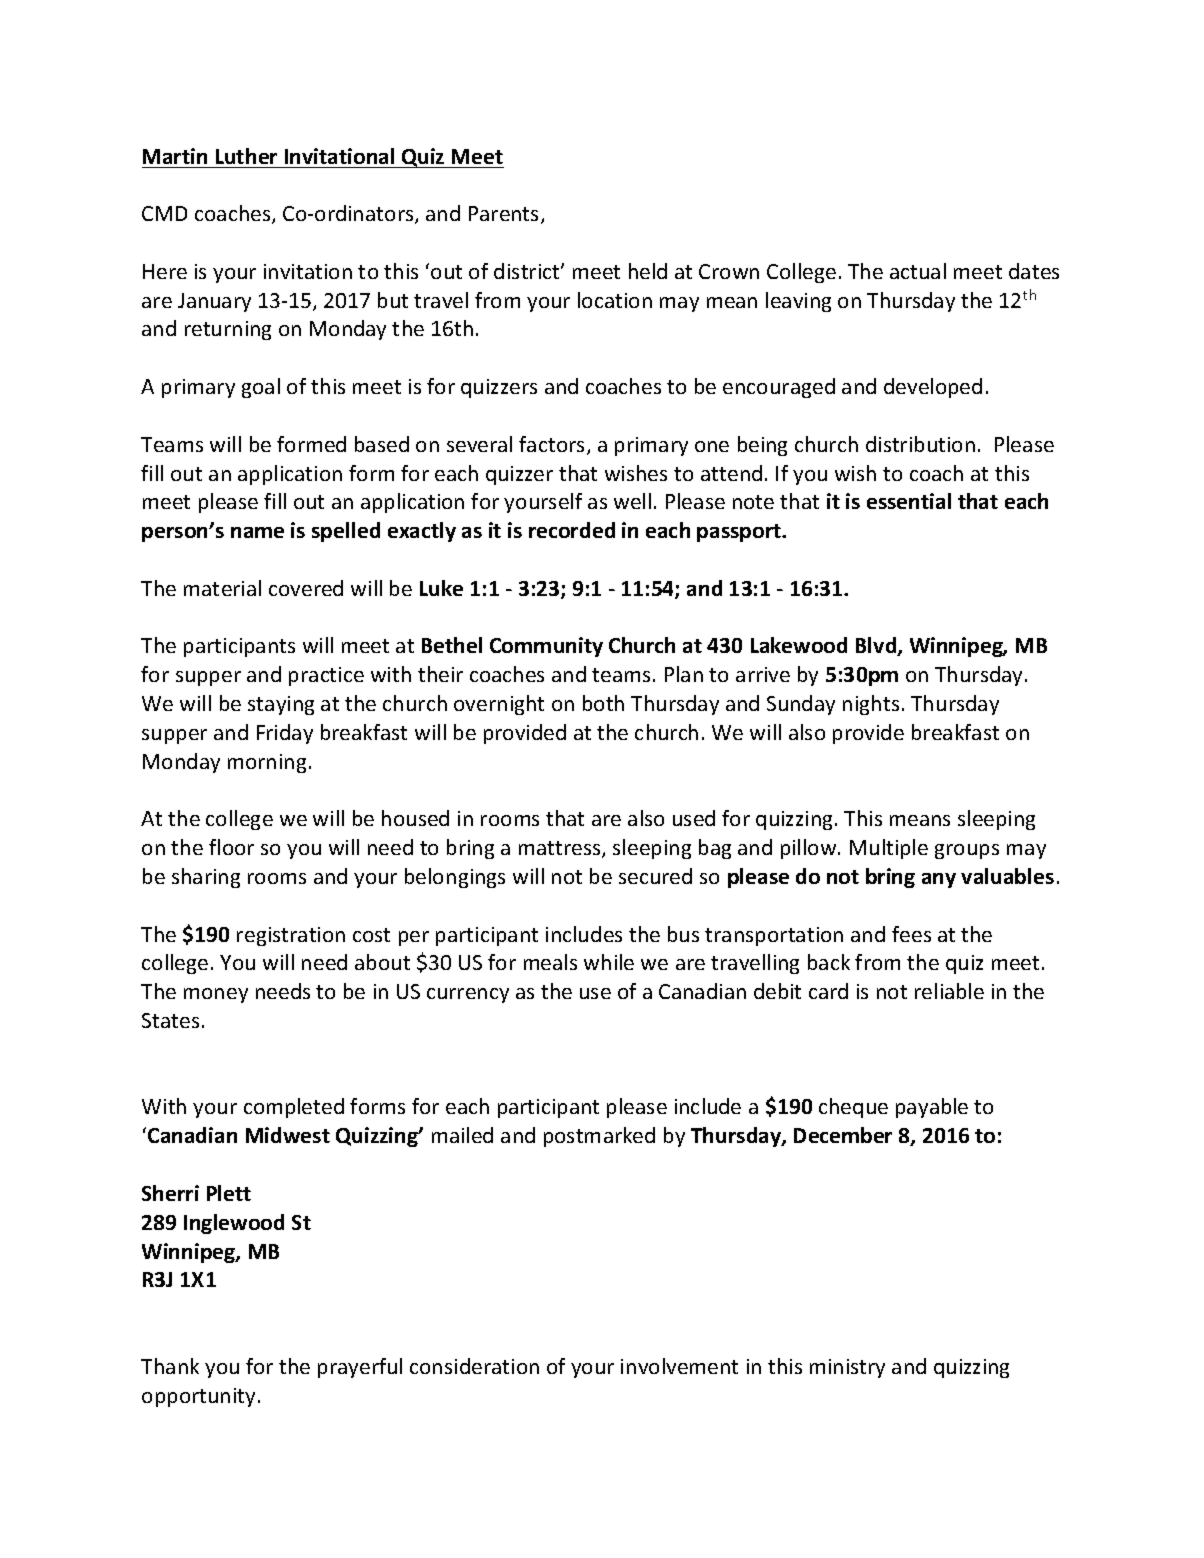  What do you see at coordinates (246, 156) in the page?
I see `Luther` at bounding box center [246, 156].
